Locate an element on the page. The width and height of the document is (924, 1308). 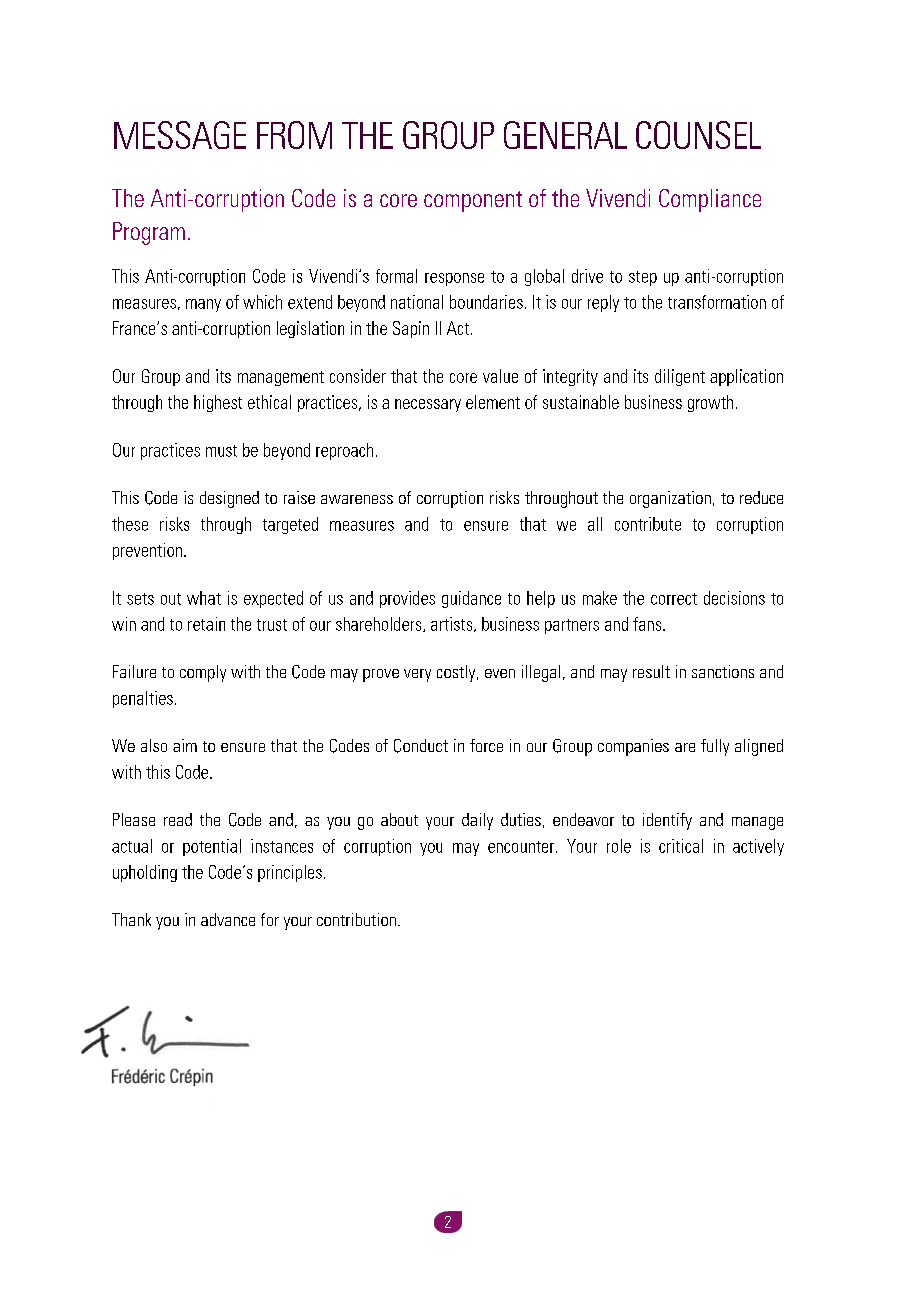
MESSAGE is located at coordinates (180, 135).
